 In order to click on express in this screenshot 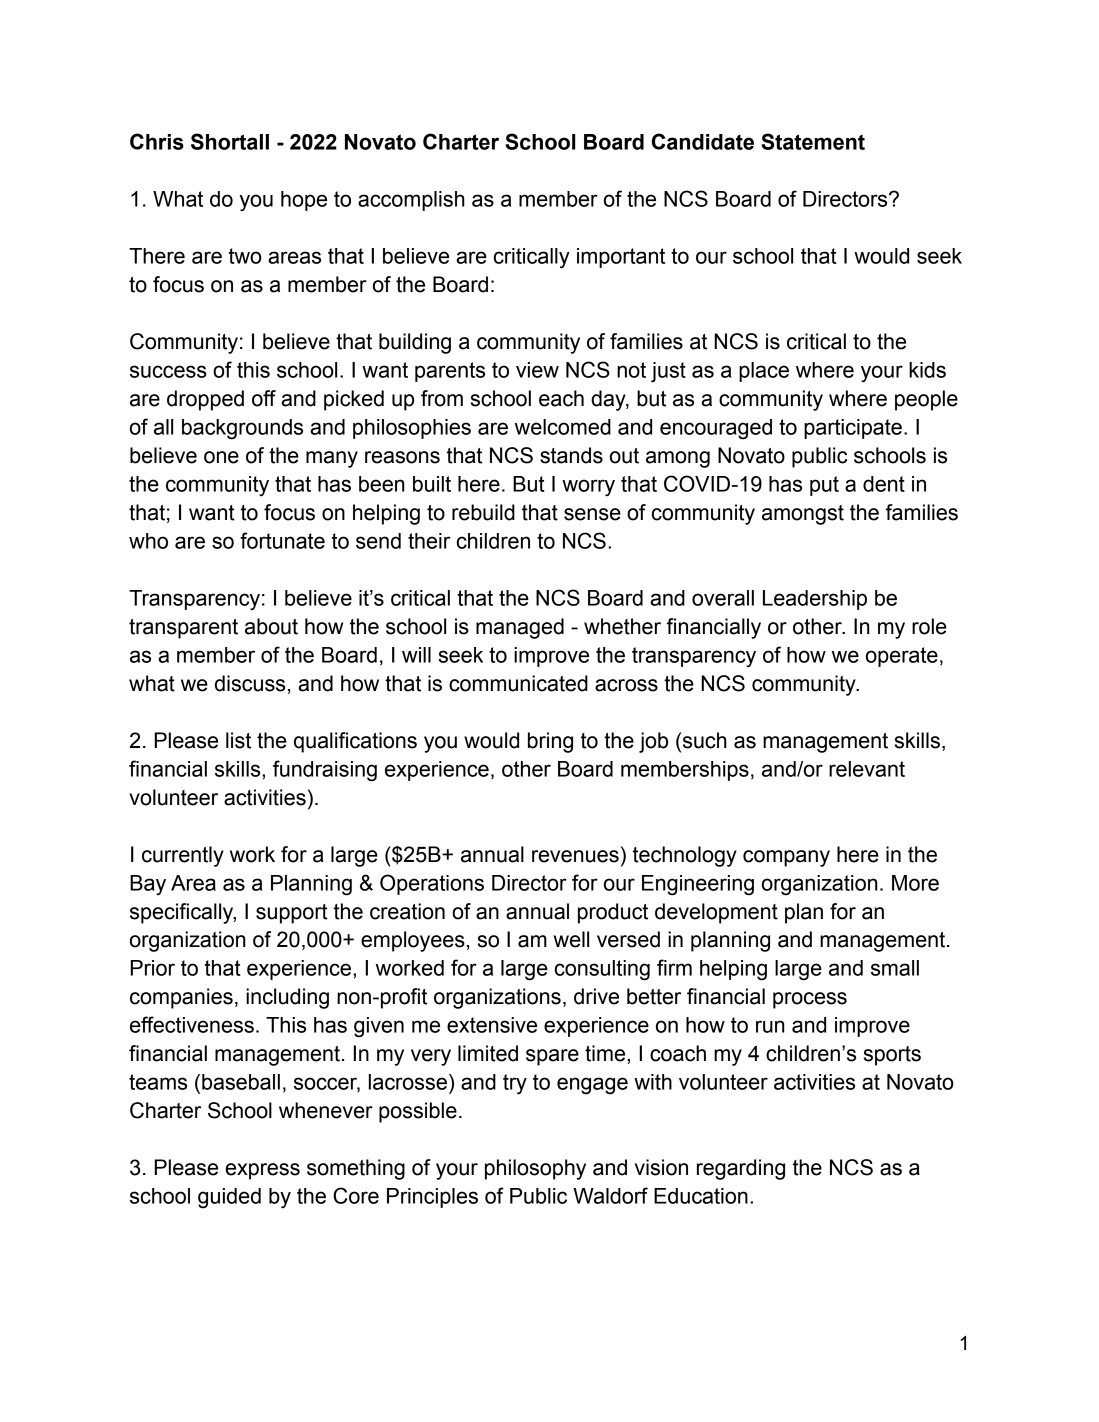, I will do `click(262, 1171)`.
